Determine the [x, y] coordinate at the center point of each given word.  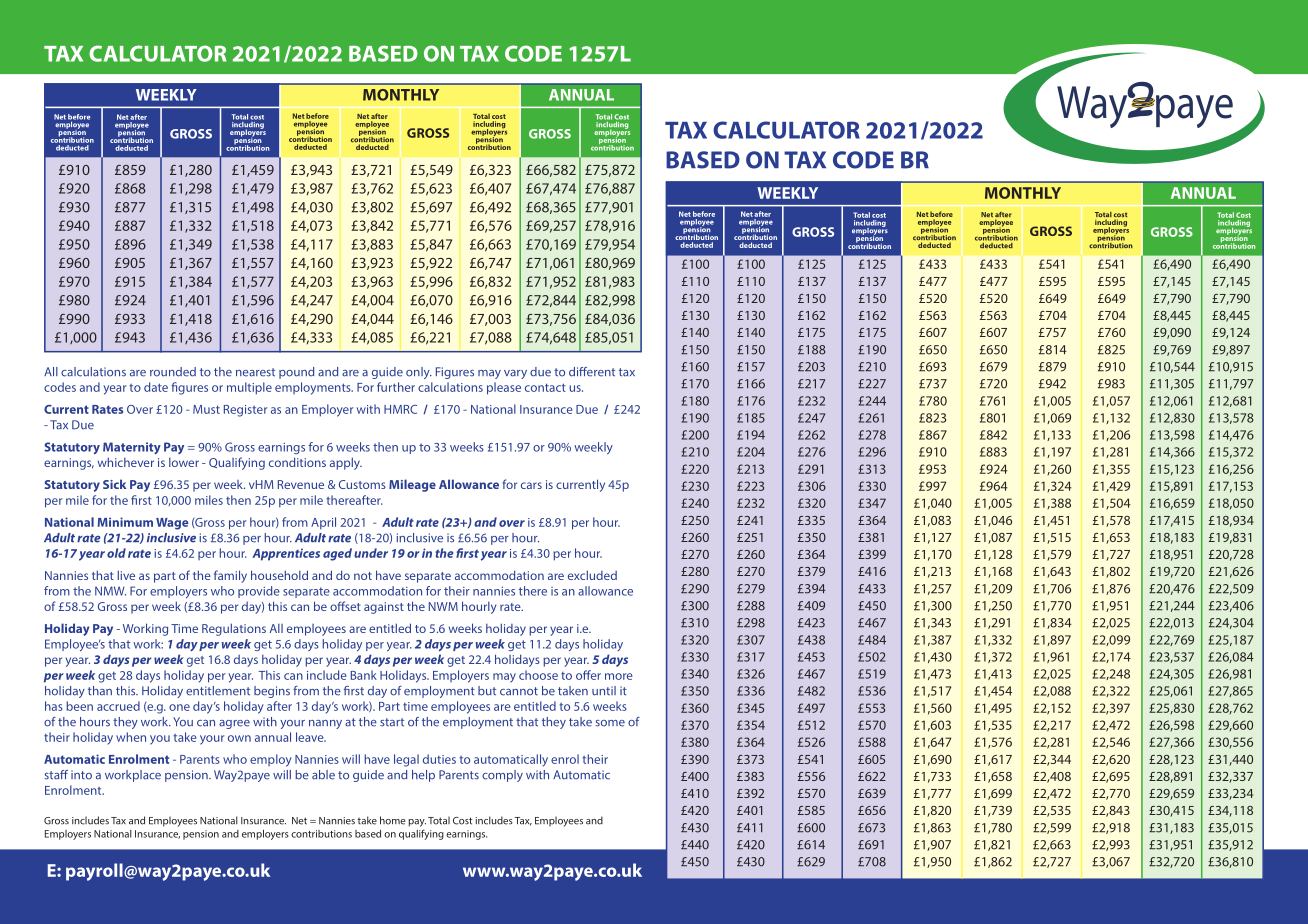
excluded [592, 575]
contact [545, 387]
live [126, 575]
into [81, 775]
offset [345, 606]
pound [296, 373]
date [156, 387]
